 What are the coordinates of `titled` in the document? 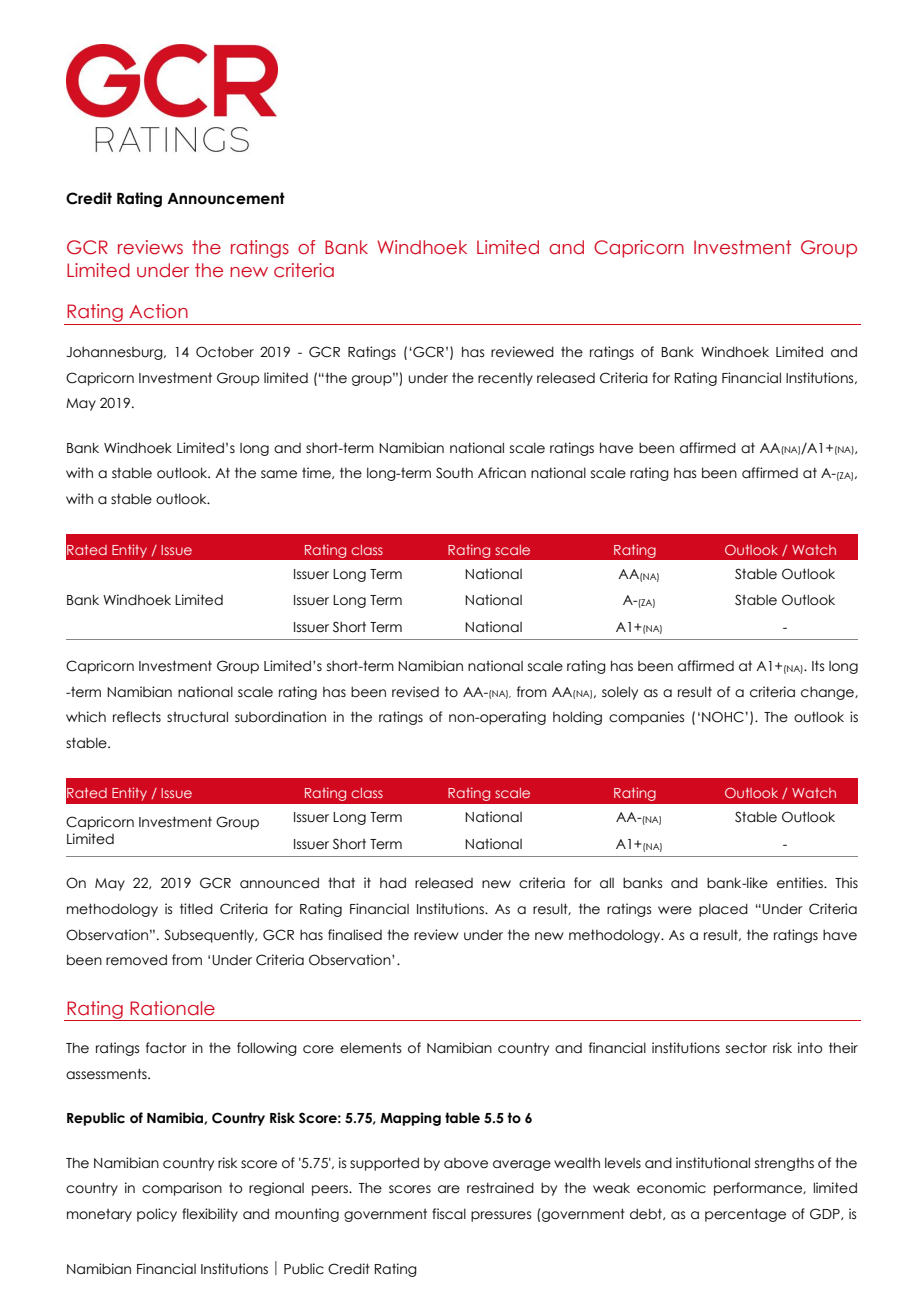 It's located at (196, 909).
